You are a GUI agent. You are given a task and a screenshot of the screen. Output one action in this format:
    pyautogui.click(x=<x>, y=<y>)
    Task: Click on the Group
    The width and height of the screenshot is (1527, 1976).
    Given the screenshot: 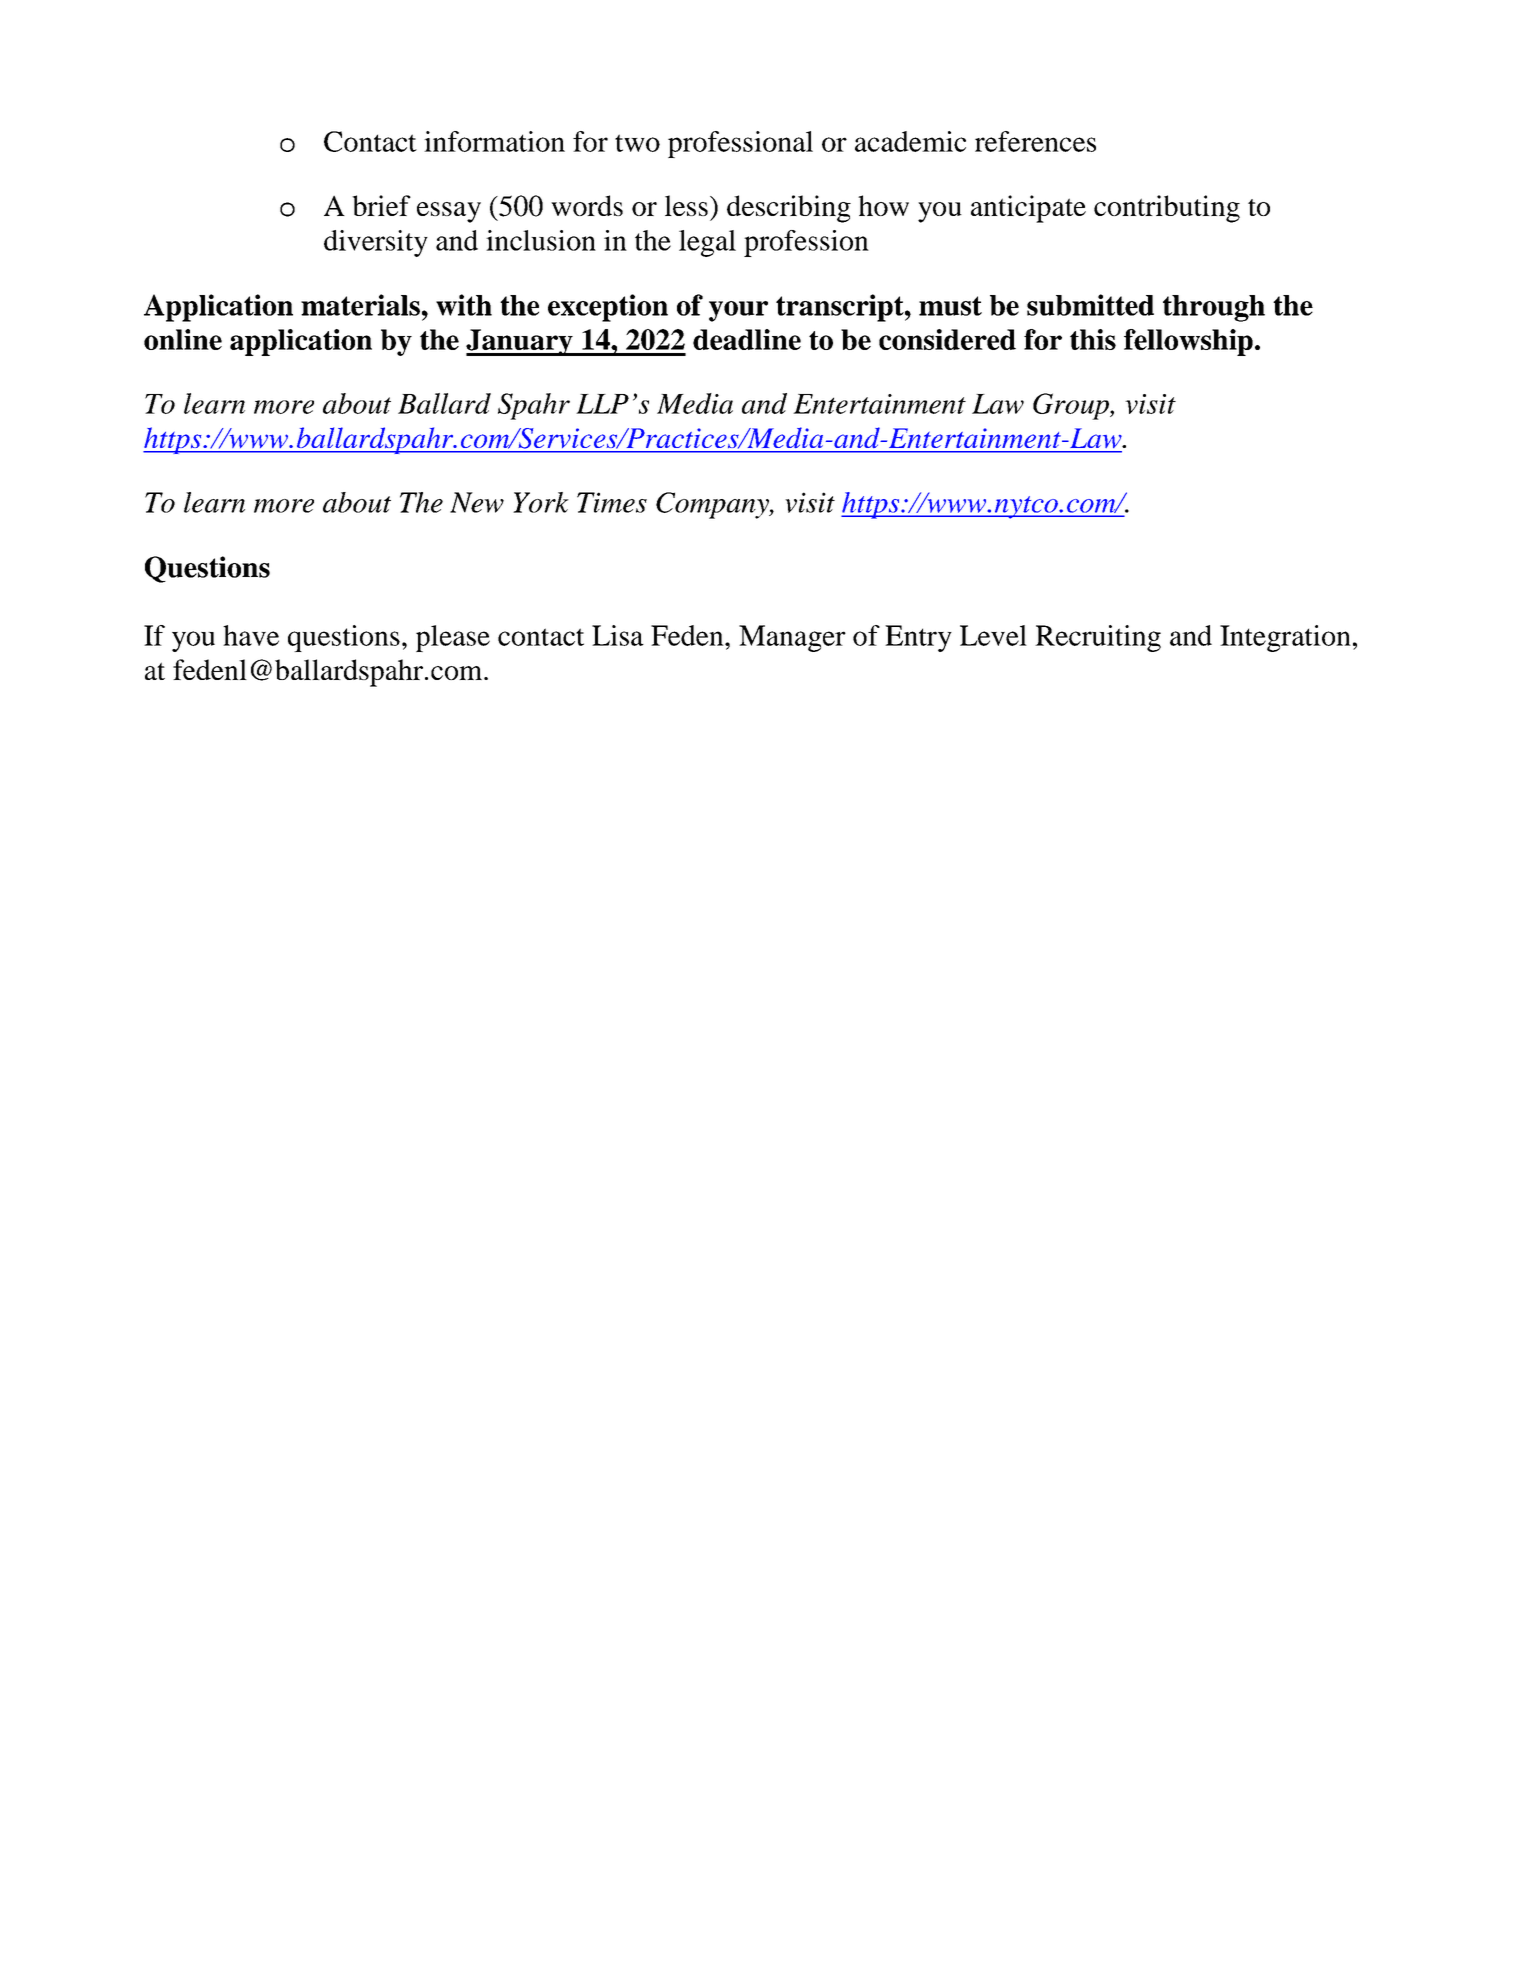 What is the action you would take?
    pyautogui.click(x=1072, y=406)
